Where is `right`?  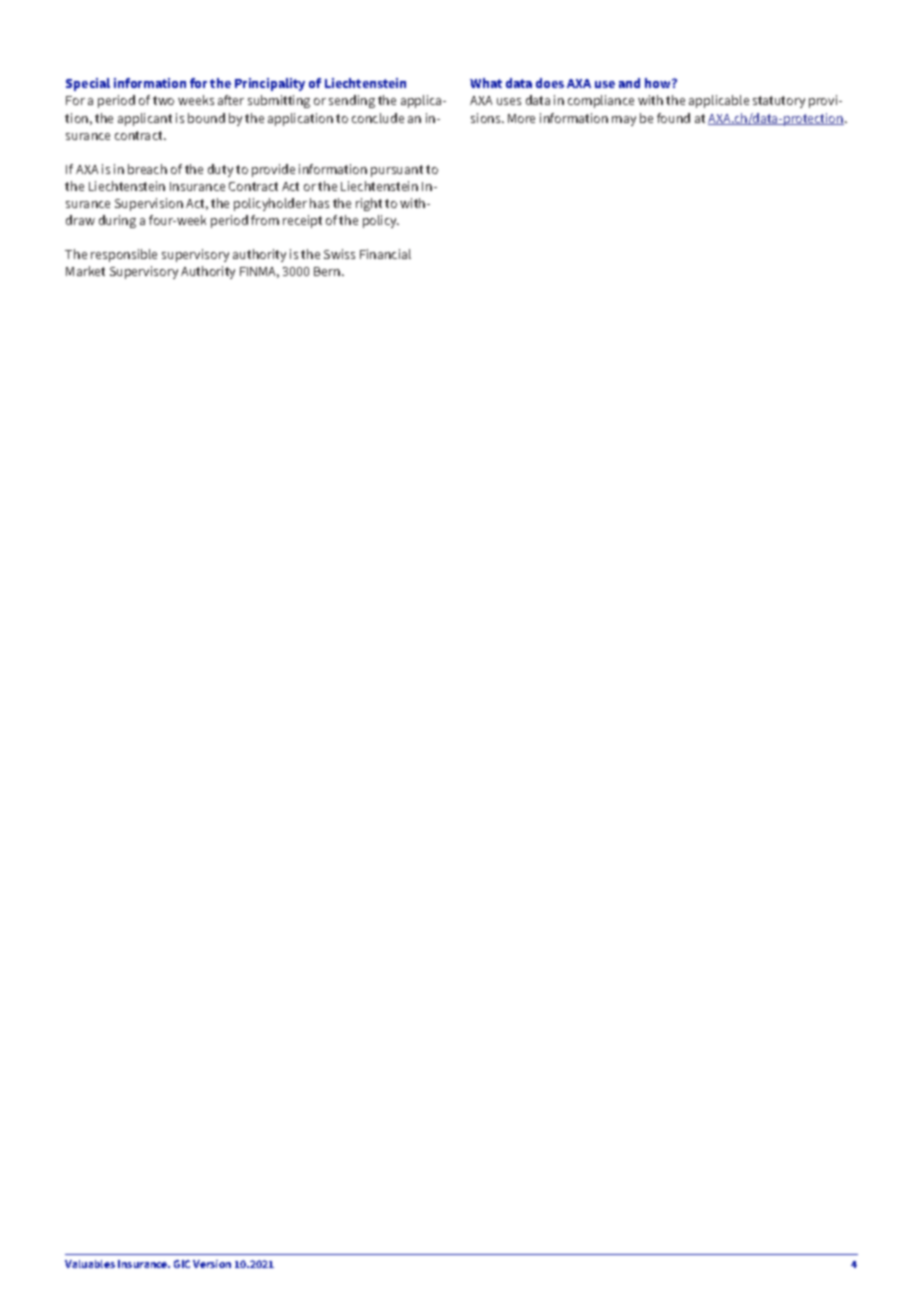
right is located at coordinates (369, 204).
